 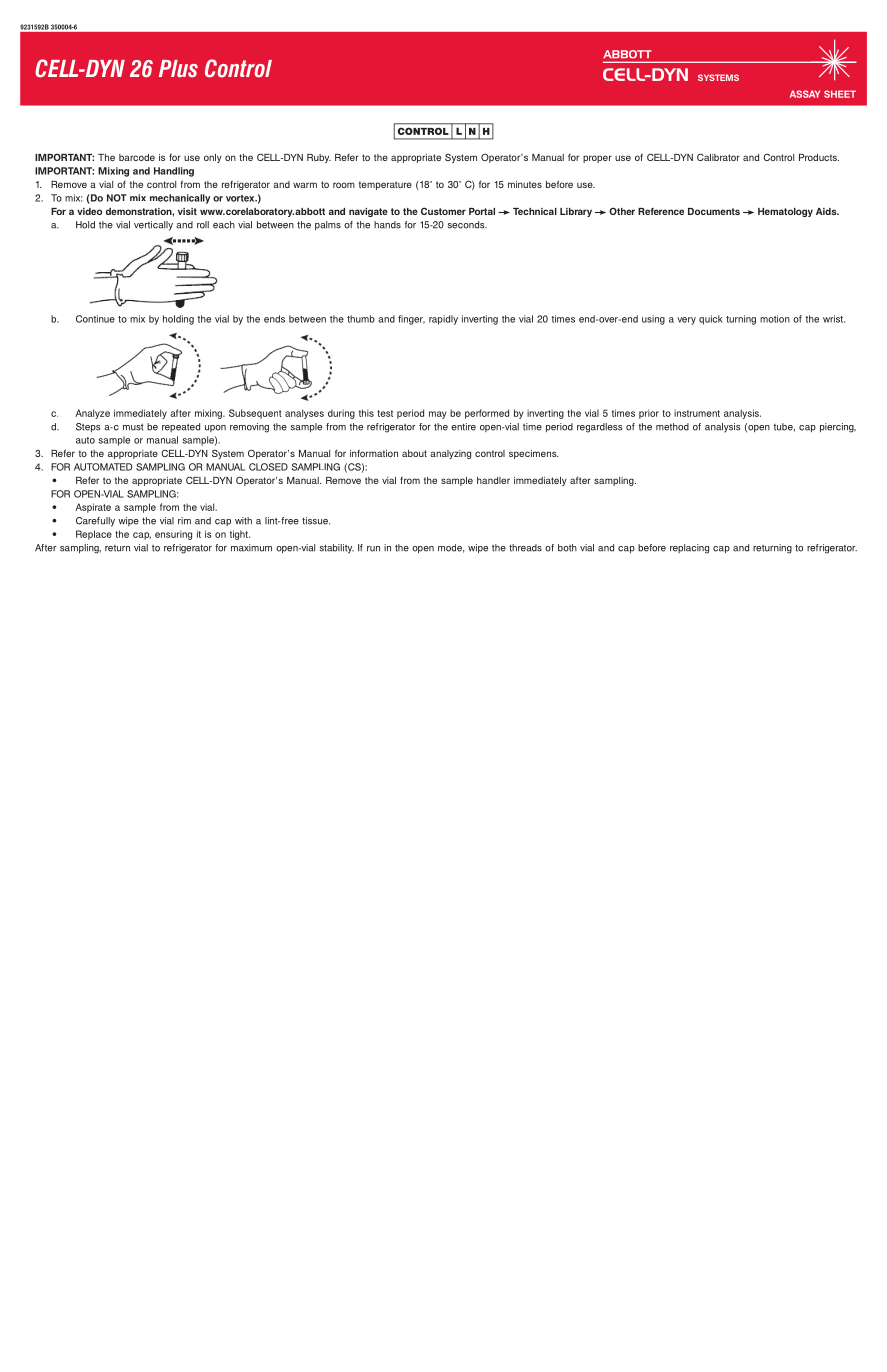 What do you see at coordinates (173, 535) in the image?
I see `ensuring` at bounding box center [173, 535].
